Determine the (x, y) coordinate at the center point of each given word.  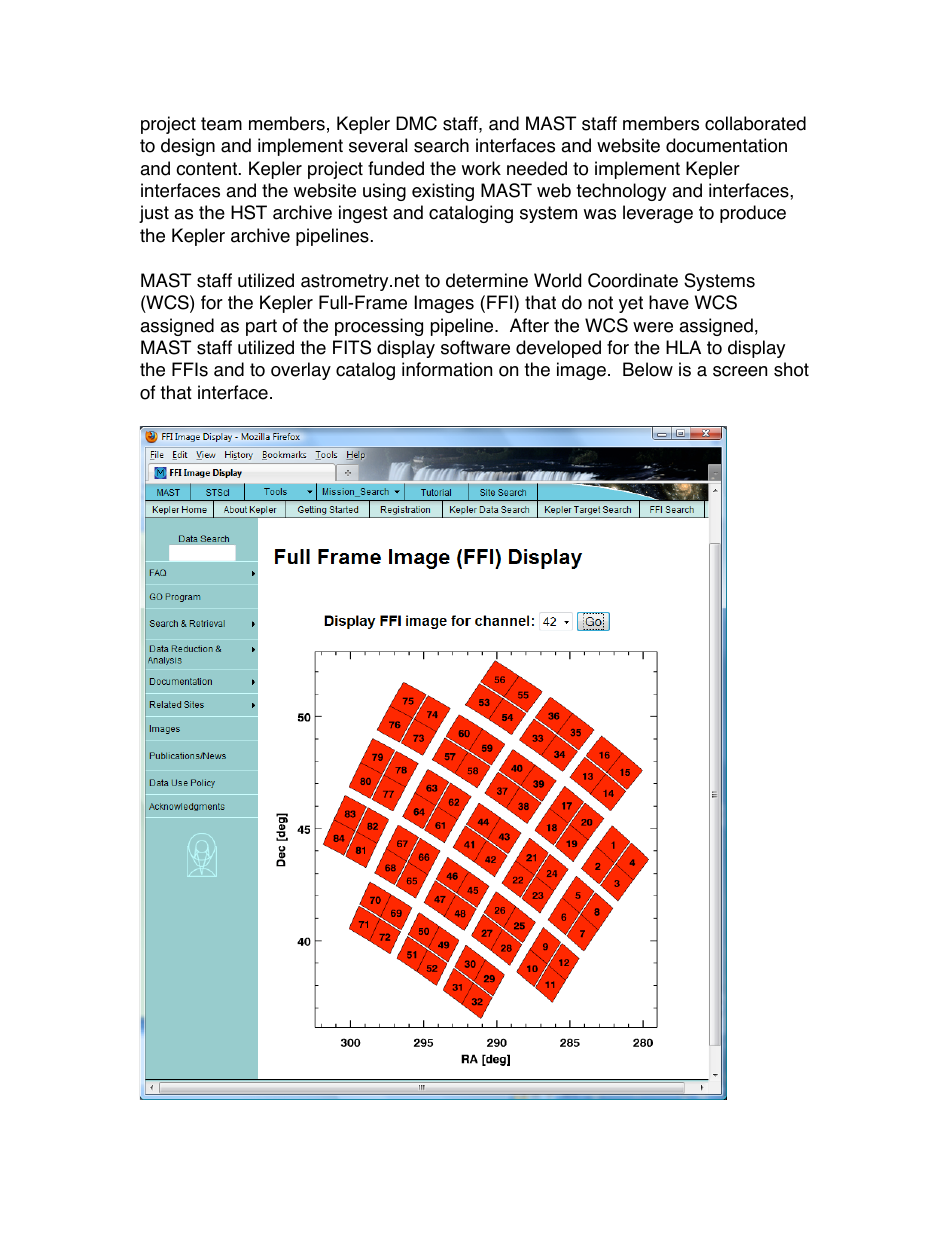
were (653, 327)
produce (753, 214)
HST (249, 212)
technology (621, 192)
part (261, 327)
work (481, 168)
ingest (363, 214)
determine (487, 280)
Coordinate (633, 280)
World (557, 280)
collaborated (755, 123)
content (206, 169)
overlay (301, 371)
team (221, 124)
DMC (416, 123)
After (529, 325)
